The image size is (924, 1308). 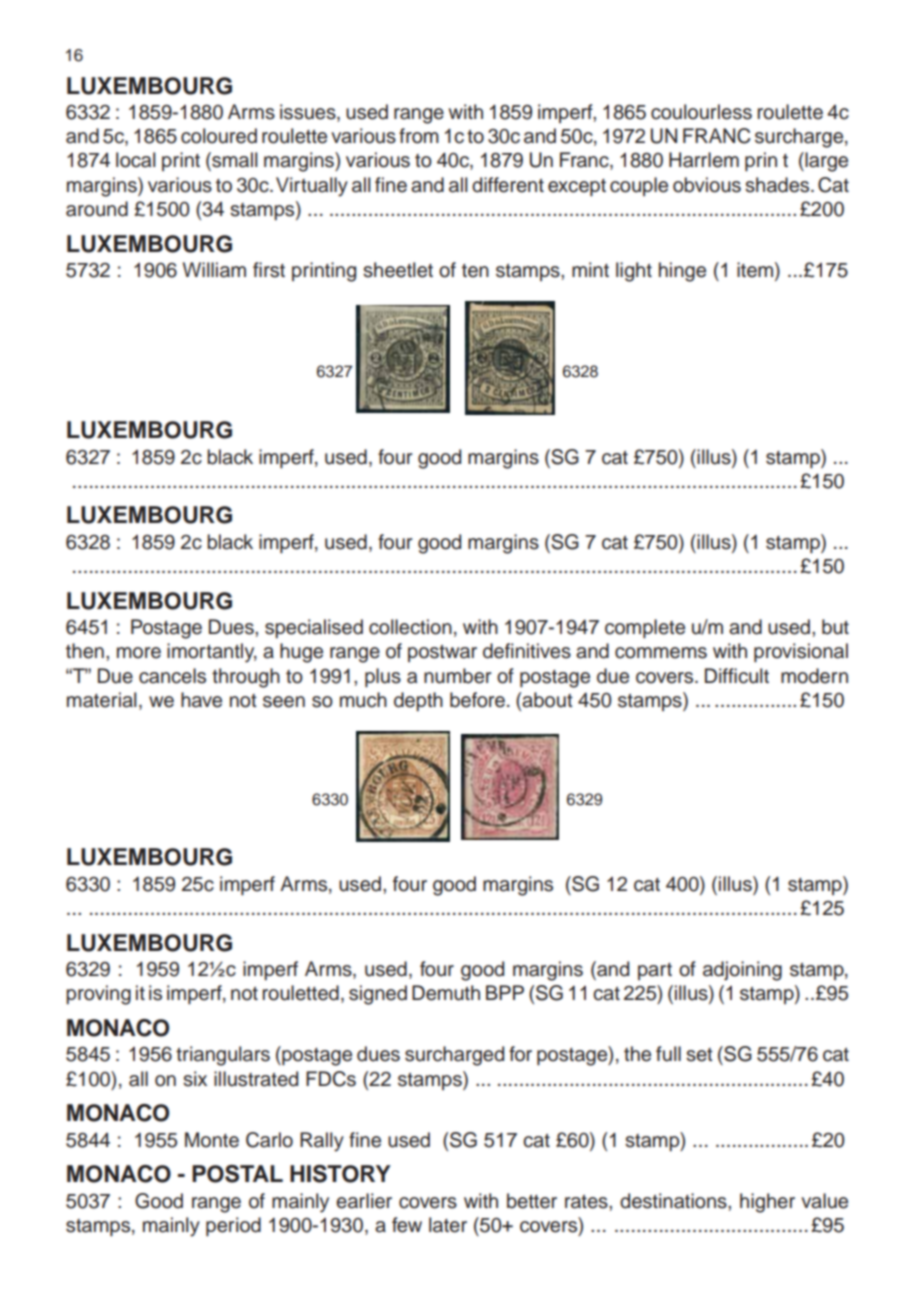 I want to click on shades, so click(x=778, y=185).
